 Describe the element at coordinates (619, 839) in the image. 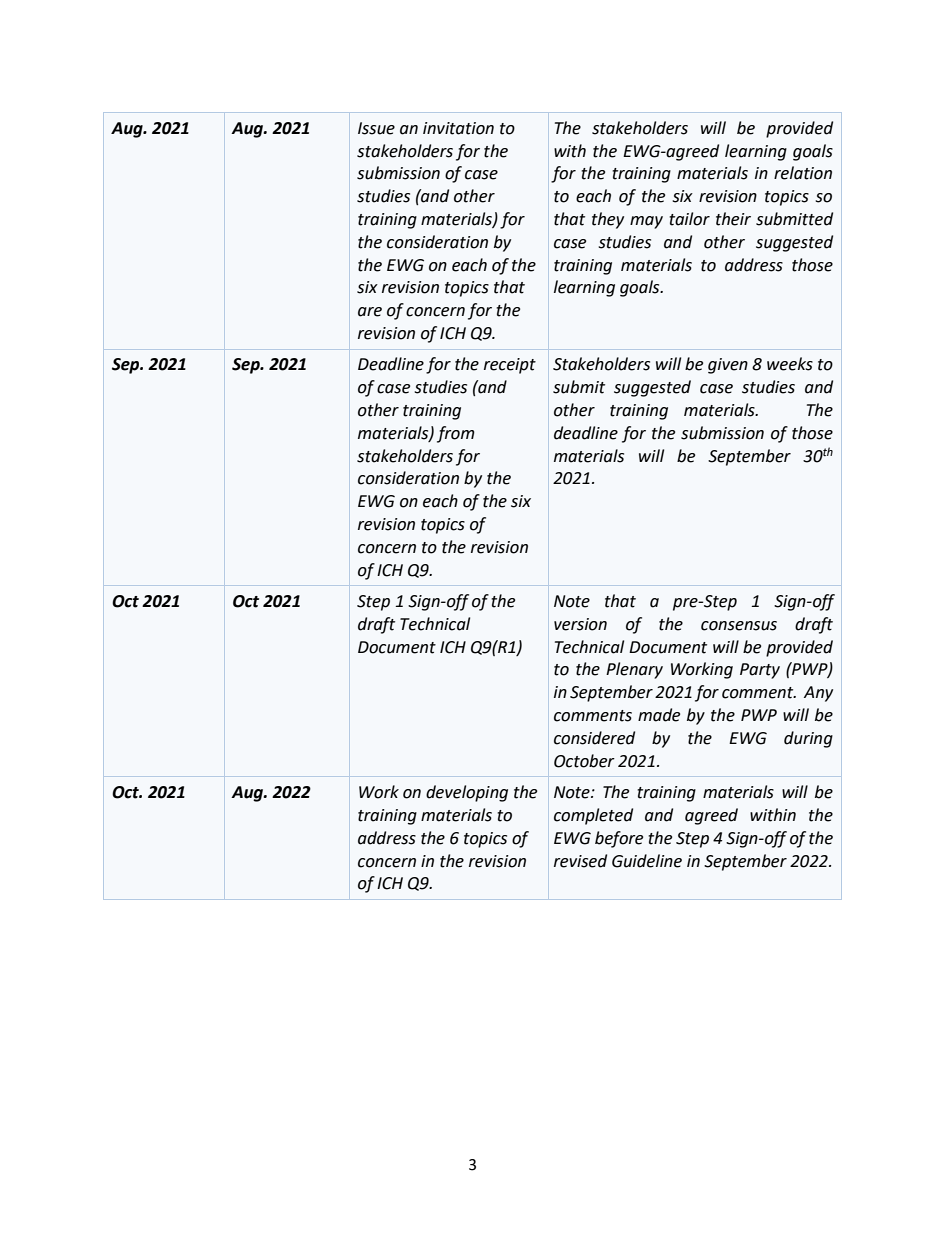

I see `before` at that location.
